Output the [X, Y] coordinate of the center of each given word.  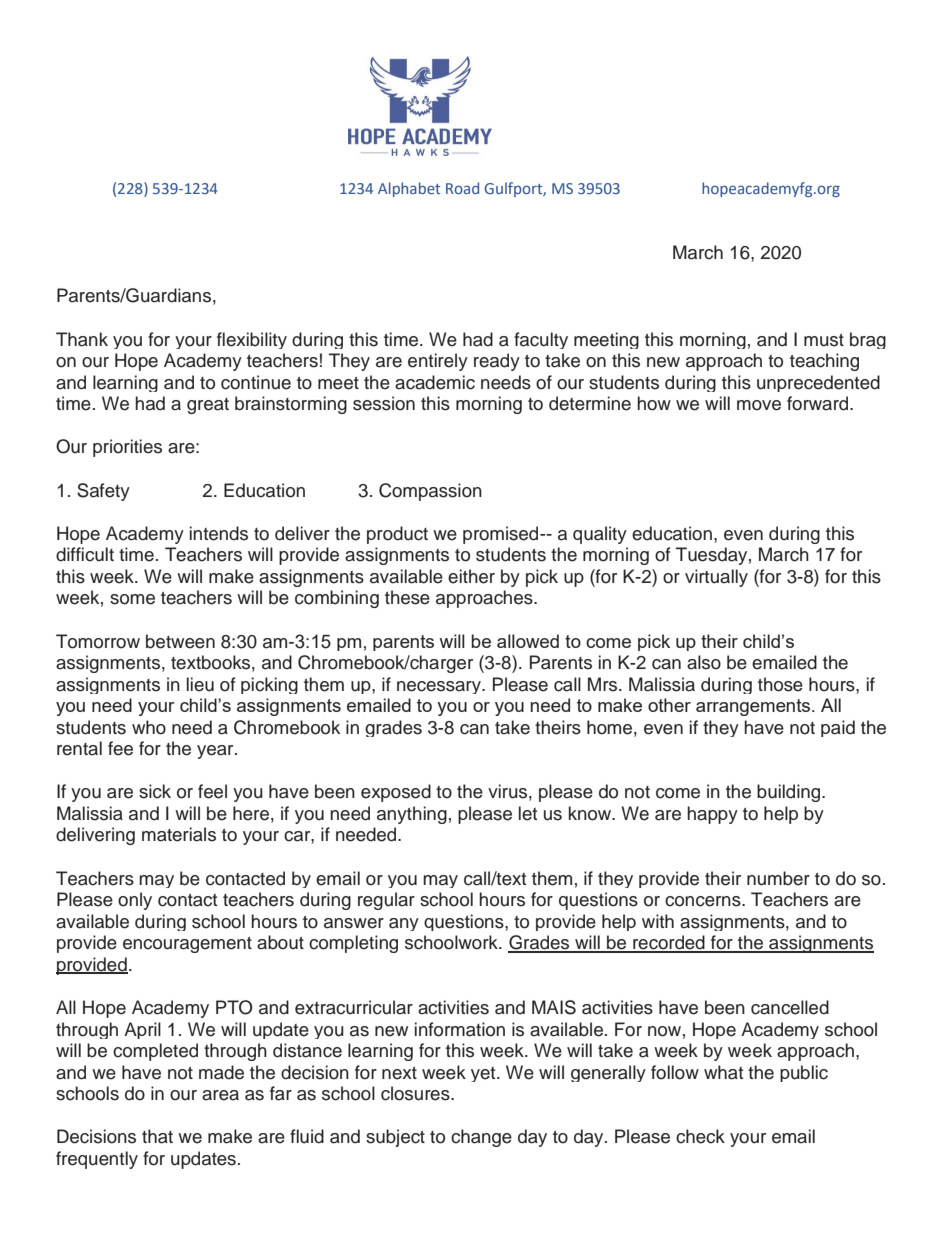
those [780, 684]
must [824, 340]
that [157, 1136]
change [481, 1138]
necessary [440, 687]
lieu [200, 684]
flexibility [252, 340]
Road [462, 188]
